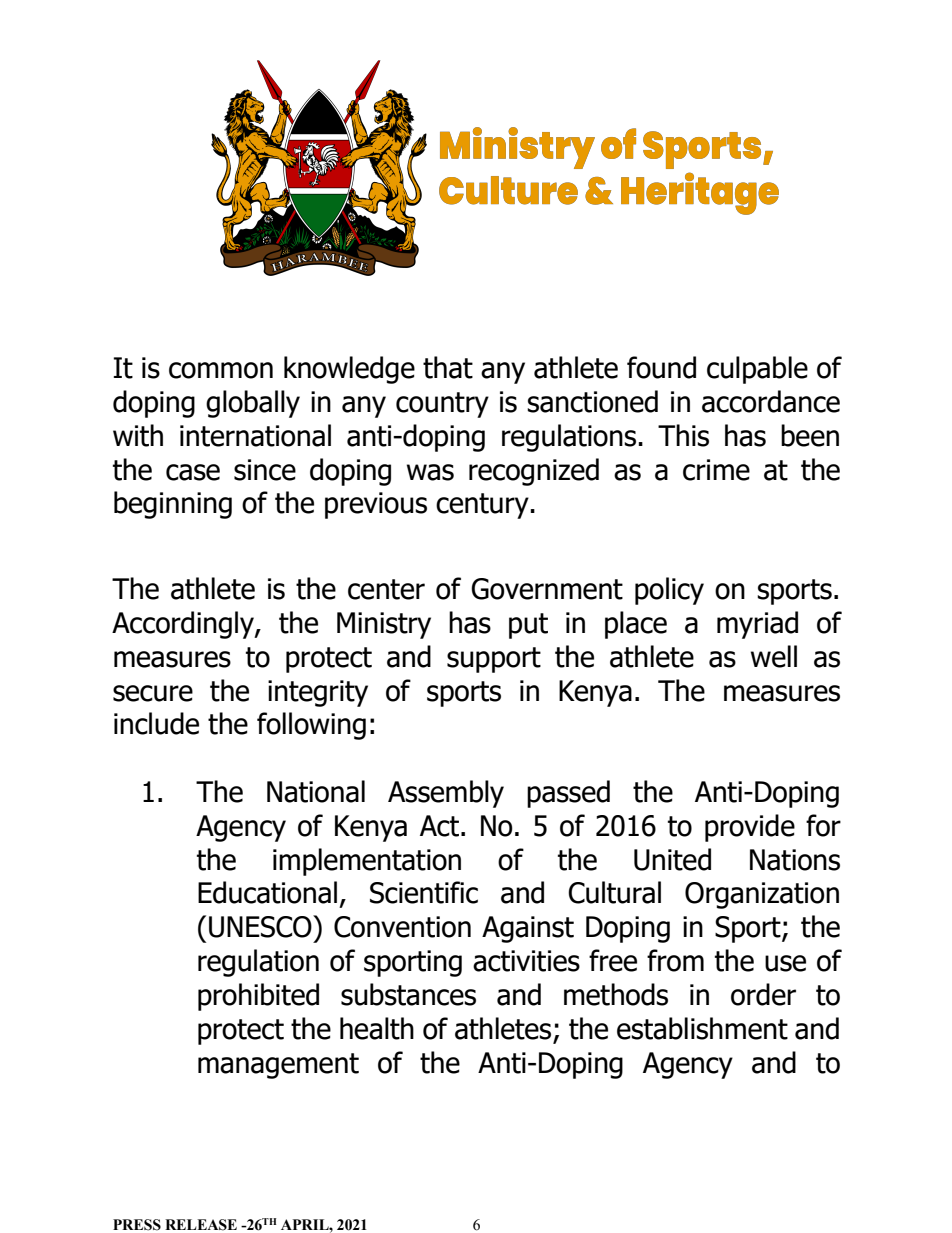  I want to click on Assembly, so click(446, 794).
